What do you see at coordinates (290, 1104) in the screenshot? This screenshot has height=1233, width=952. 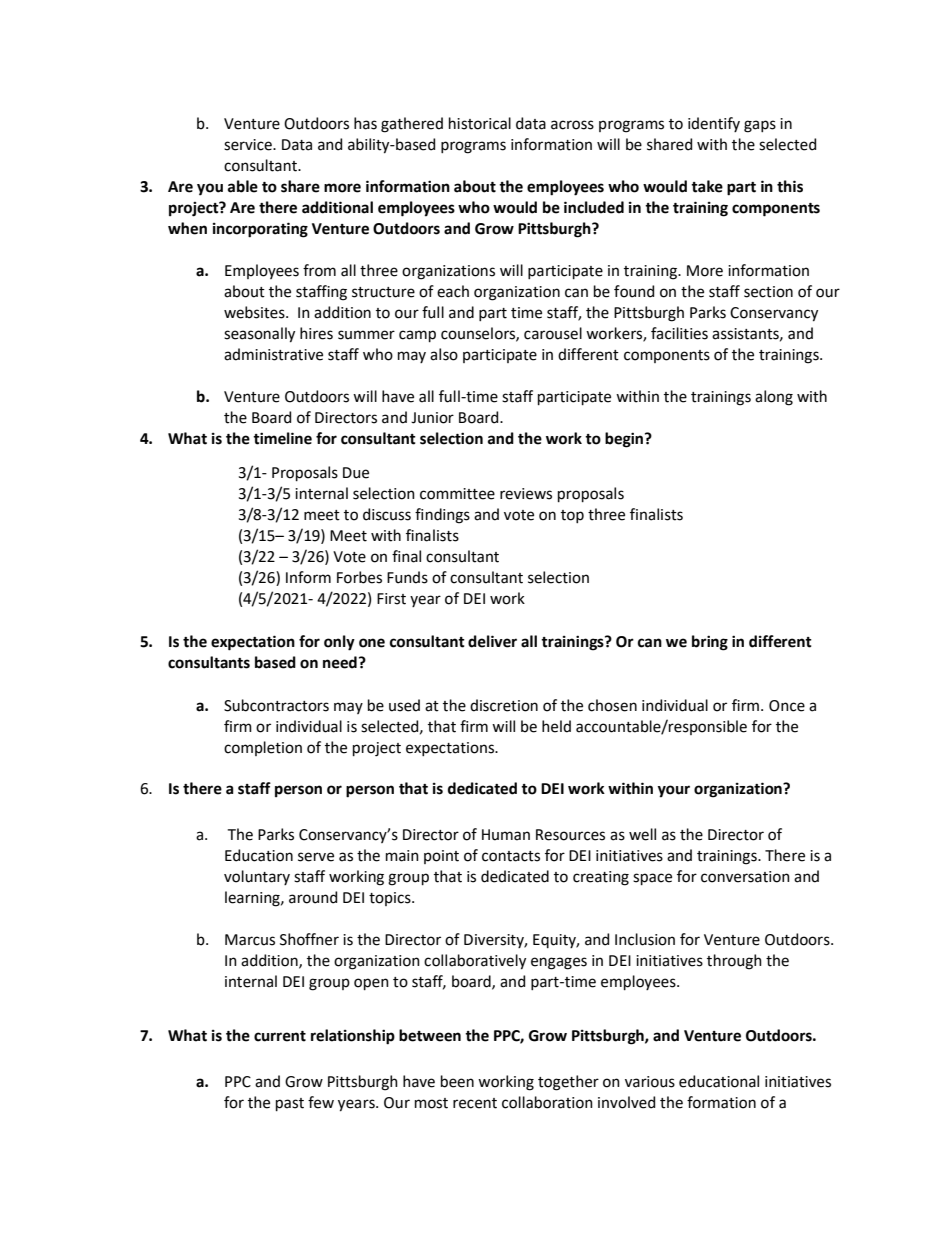 I see `past` at bounding box center [290, 1104].
